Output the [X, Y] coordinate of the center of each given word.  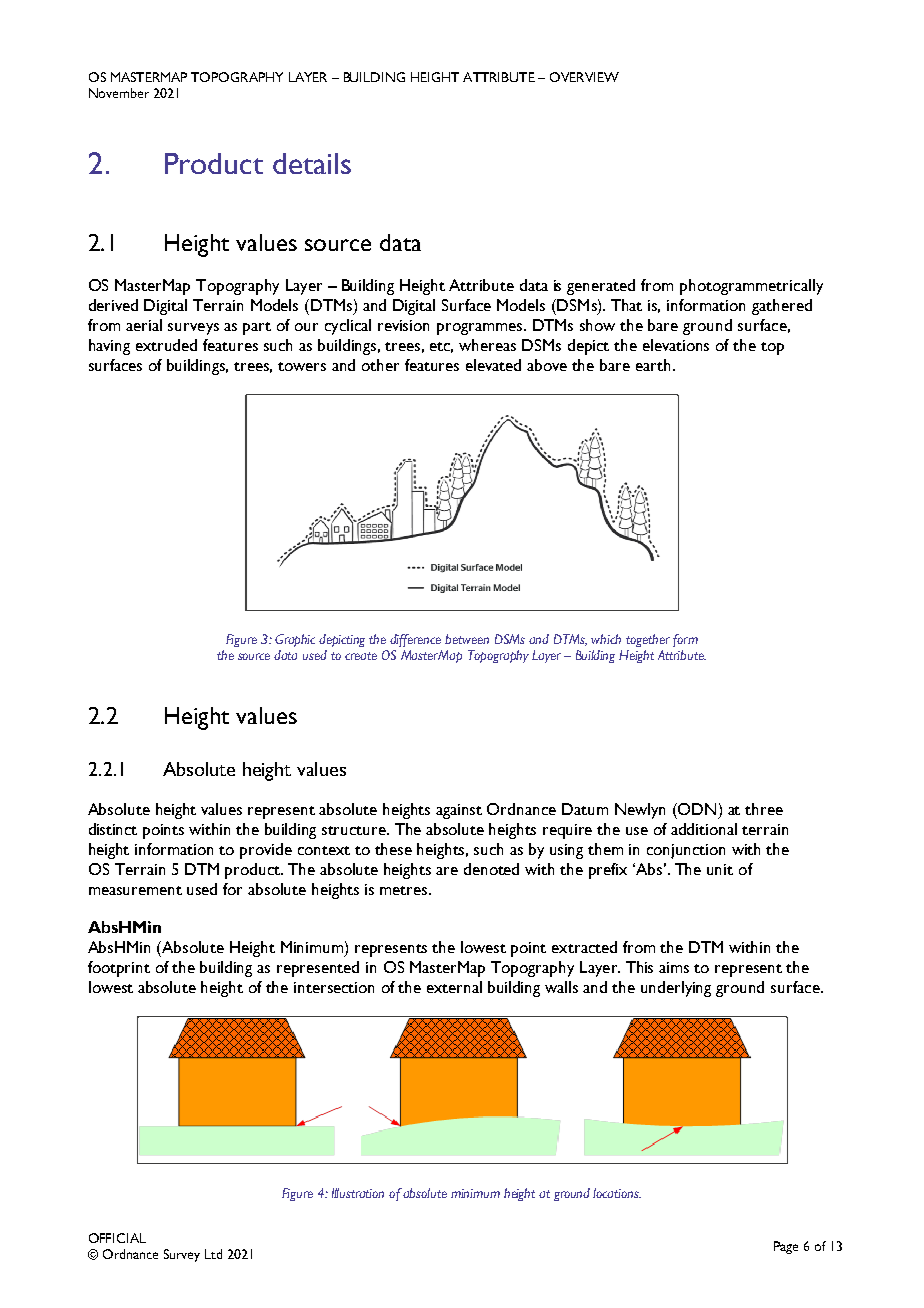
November [119, 93]
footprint [119, 969]
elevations [676, 345]
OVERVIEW [584, 77]
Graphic [295, 640]
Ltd [213, 1254]
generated [601, 287]
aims [674, 967]
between [467, 639]
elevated [493, 365]
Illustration [358, 1193]
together [648, 640]
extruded [166, 345]
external [454, 987]
